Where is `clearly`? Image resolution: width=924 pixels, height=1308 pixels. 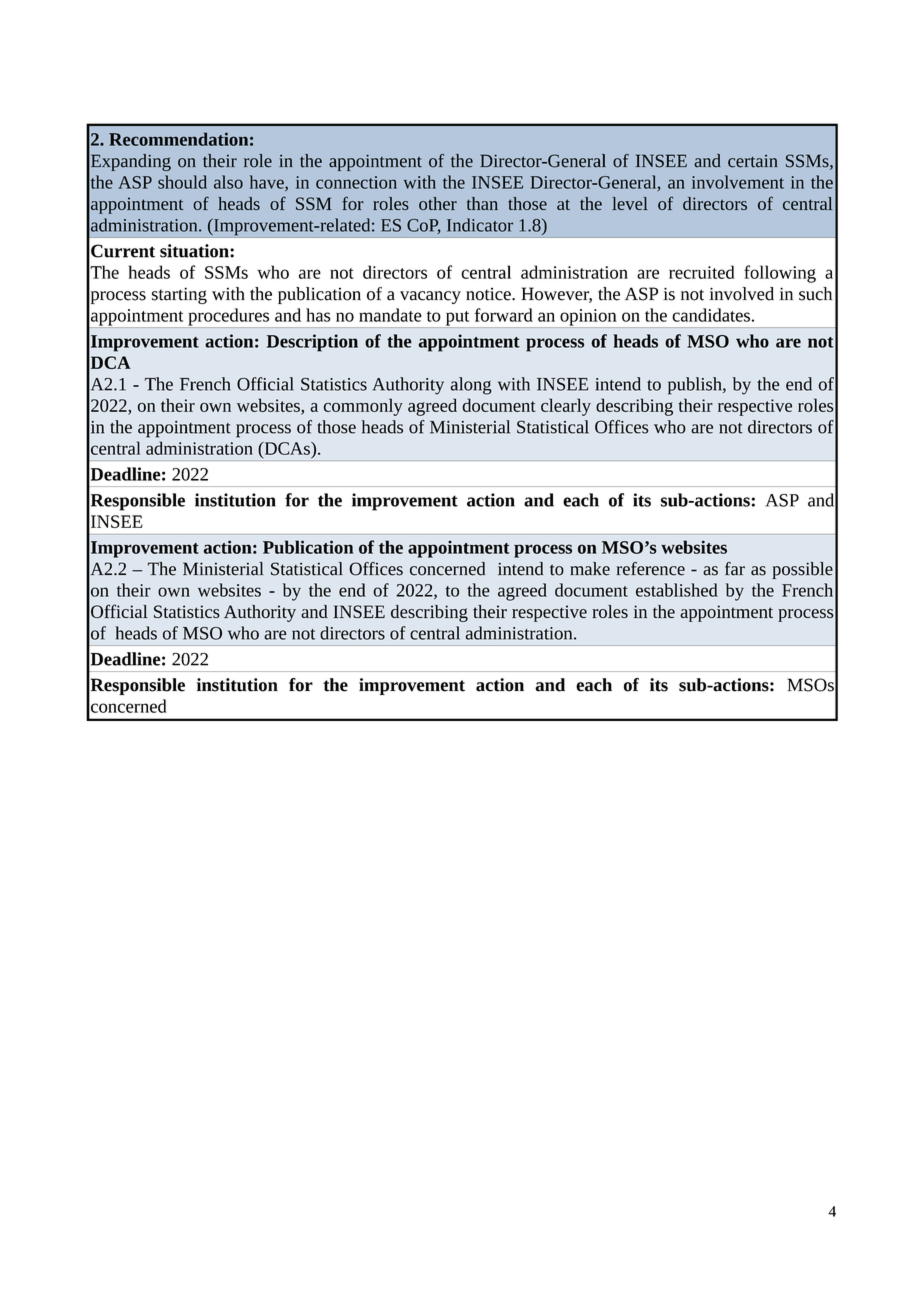
clearly is located at coordinates (566, 407).
